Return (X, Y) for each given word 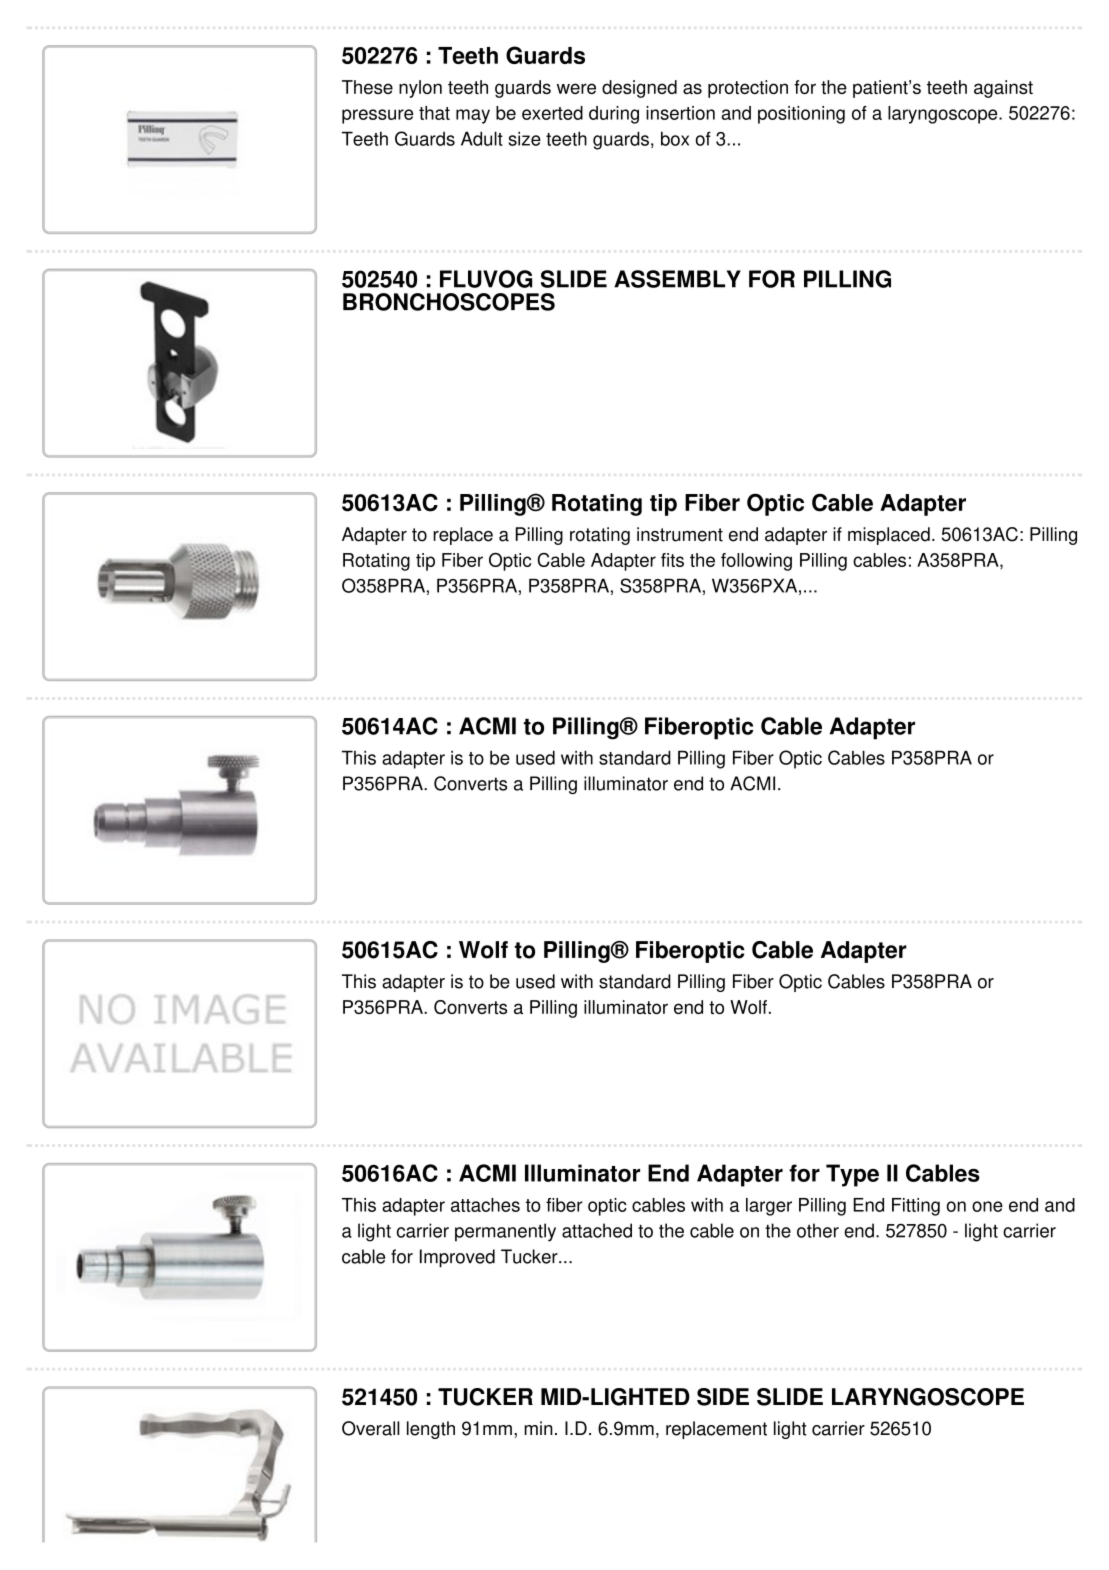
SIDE (723, 1397)
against (1003, 89)
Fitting (916, 1207)
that (434, 113)
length (431, 1430)
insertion (680, 113)
